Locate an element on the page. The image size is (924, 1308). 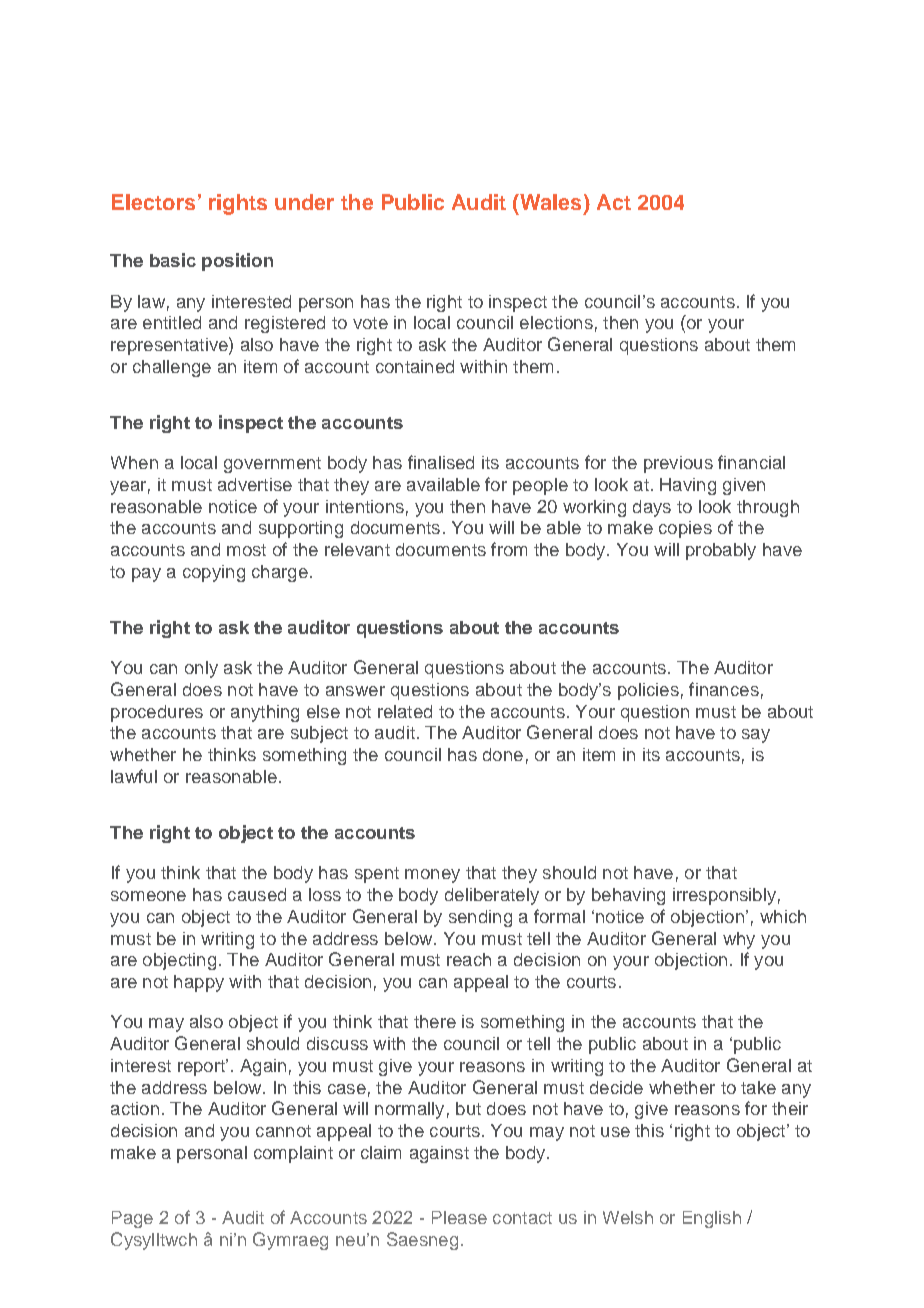
position is located at coordinates (237, 262).
